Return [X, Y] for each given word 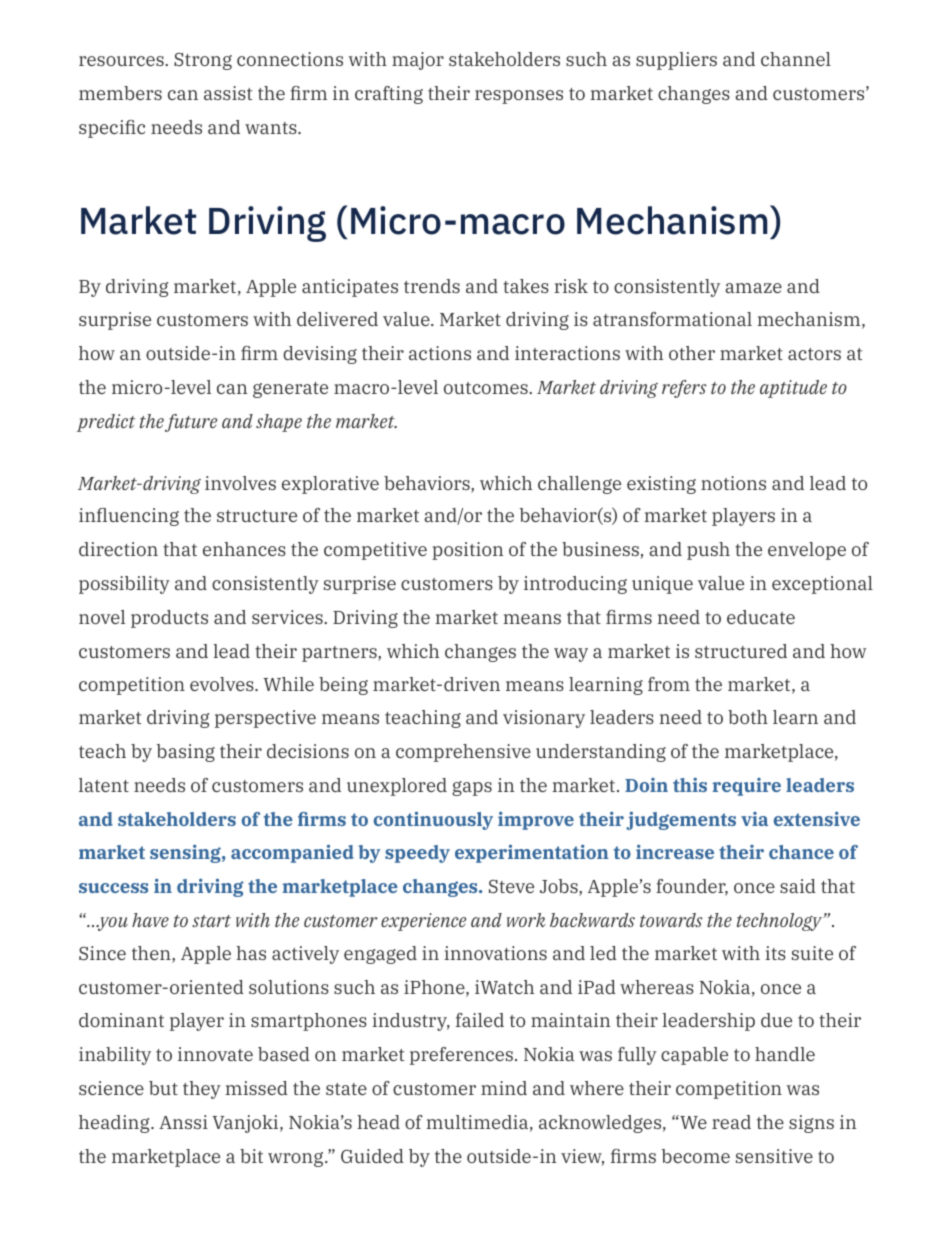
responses [519, 97]
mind [504, 1088]
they [202, 1090]
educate [761, 617]
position [468, 551]
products [169, 619]
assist [228, 93]
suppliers [676, 61]
